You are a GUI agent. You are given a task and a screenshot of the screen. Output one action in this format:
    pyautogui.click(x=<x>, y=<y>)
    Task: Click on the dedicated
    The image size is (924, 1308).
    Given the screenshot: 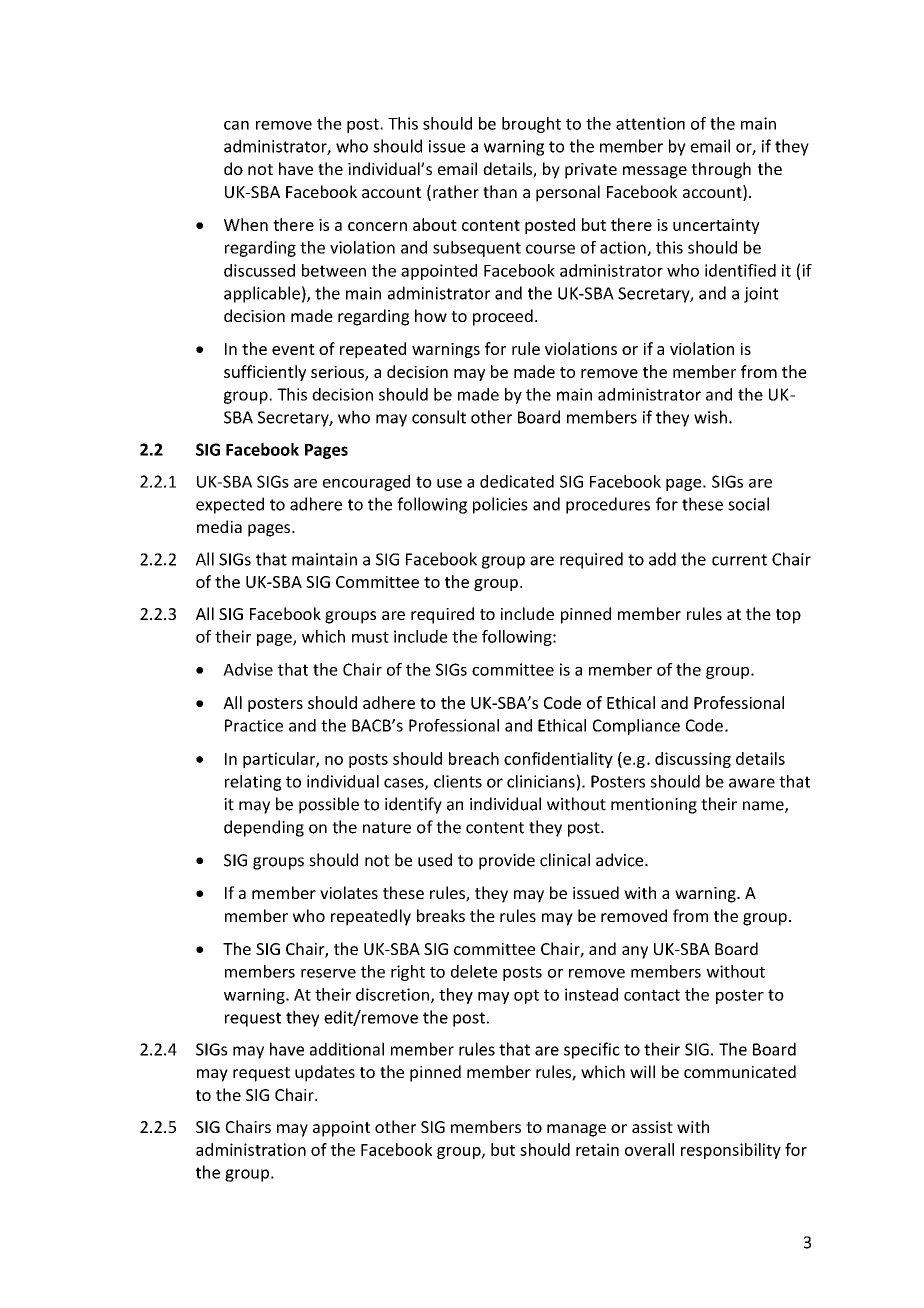 What is the action you would take?
    pyautogui.click(x=517, y=481)
